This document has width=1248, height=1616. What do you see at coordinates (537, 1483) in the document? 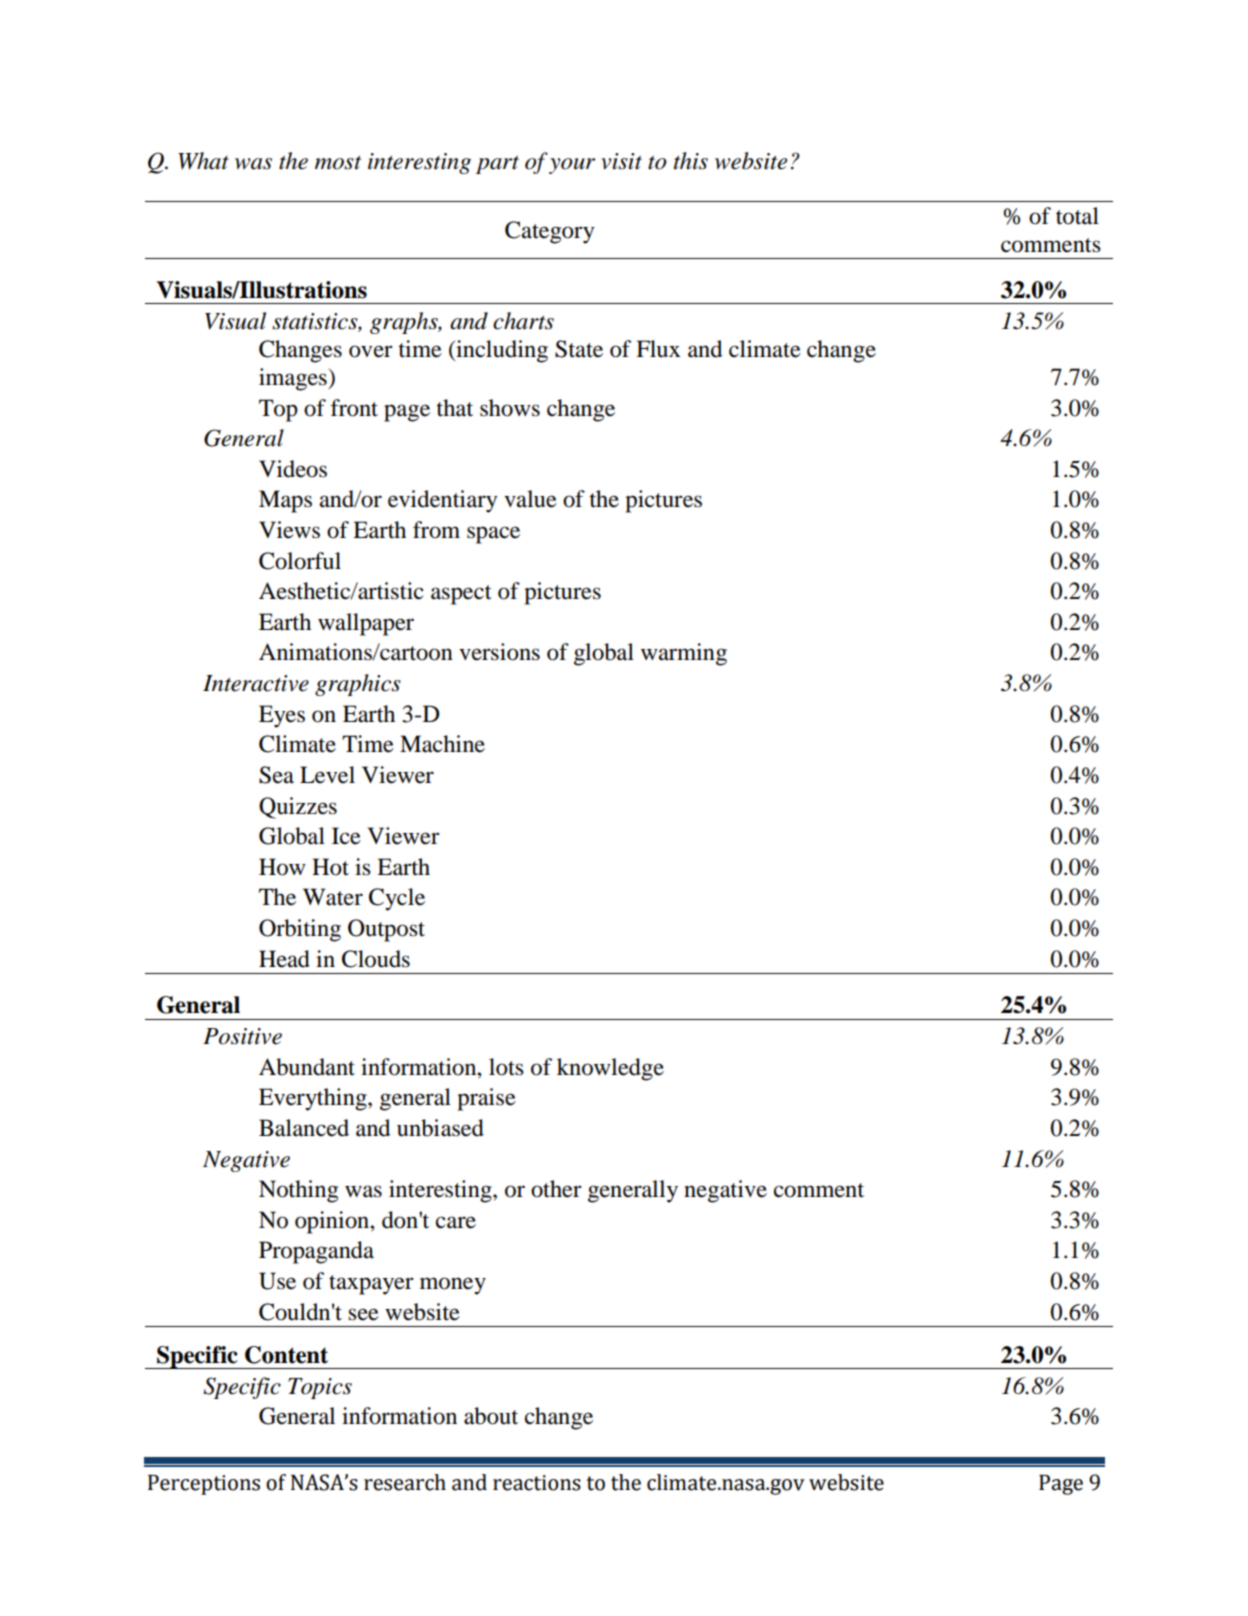
I see `reactions` at bounding box center [537, 1483].
